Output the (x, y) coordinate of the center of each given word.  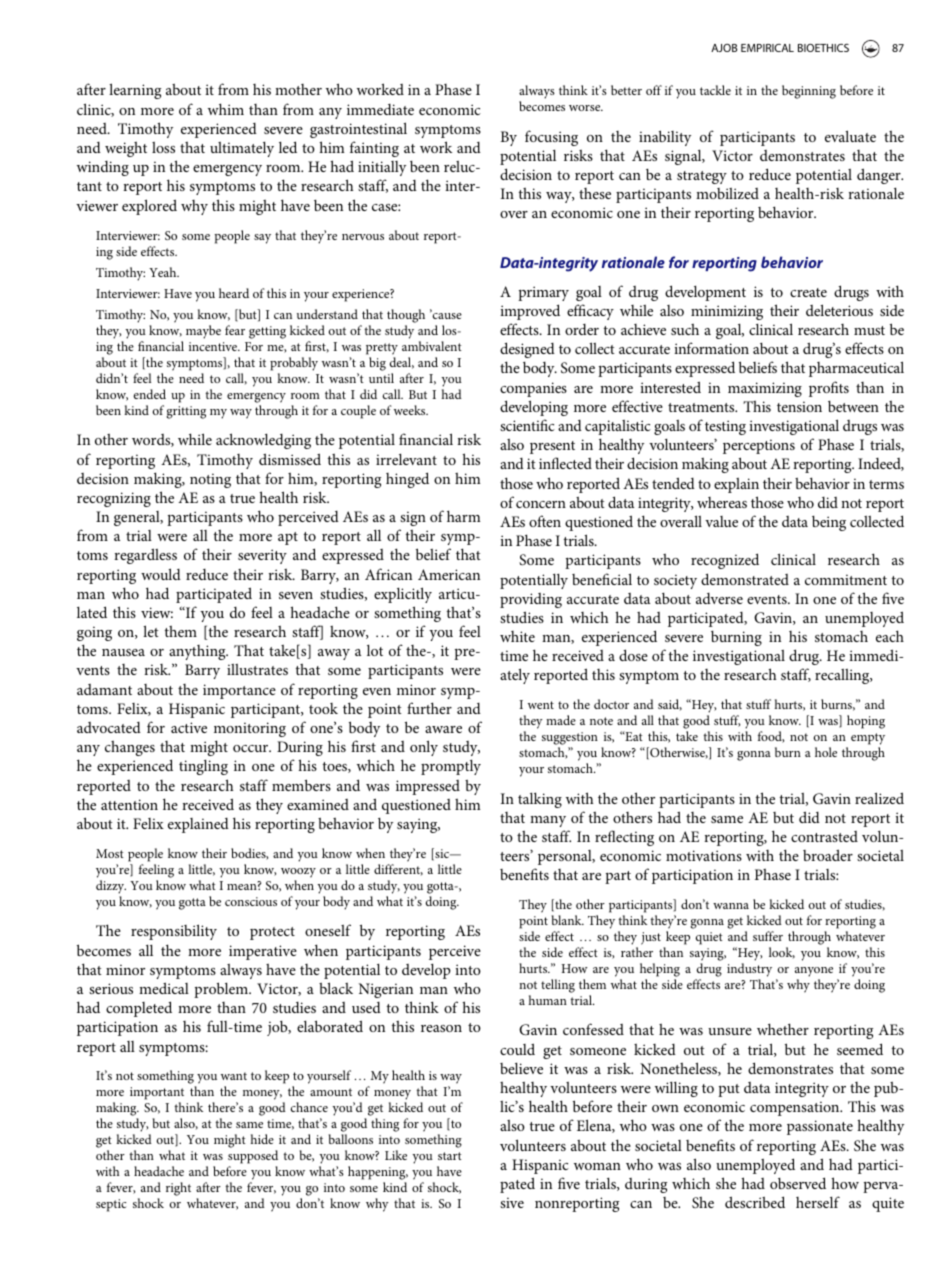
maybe (203, 332)
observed (798, 1183)
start (450, 1156)
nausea (123, 652)
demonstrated (745, 579)
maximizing (765, 389)
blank (568, 920)
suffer (768, 936)
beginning (809, 92)
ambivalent (432, 346)
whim (226, 109)
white (517, 636)
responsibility (174, 932)
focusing (551, 138)
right (178, 1189)
